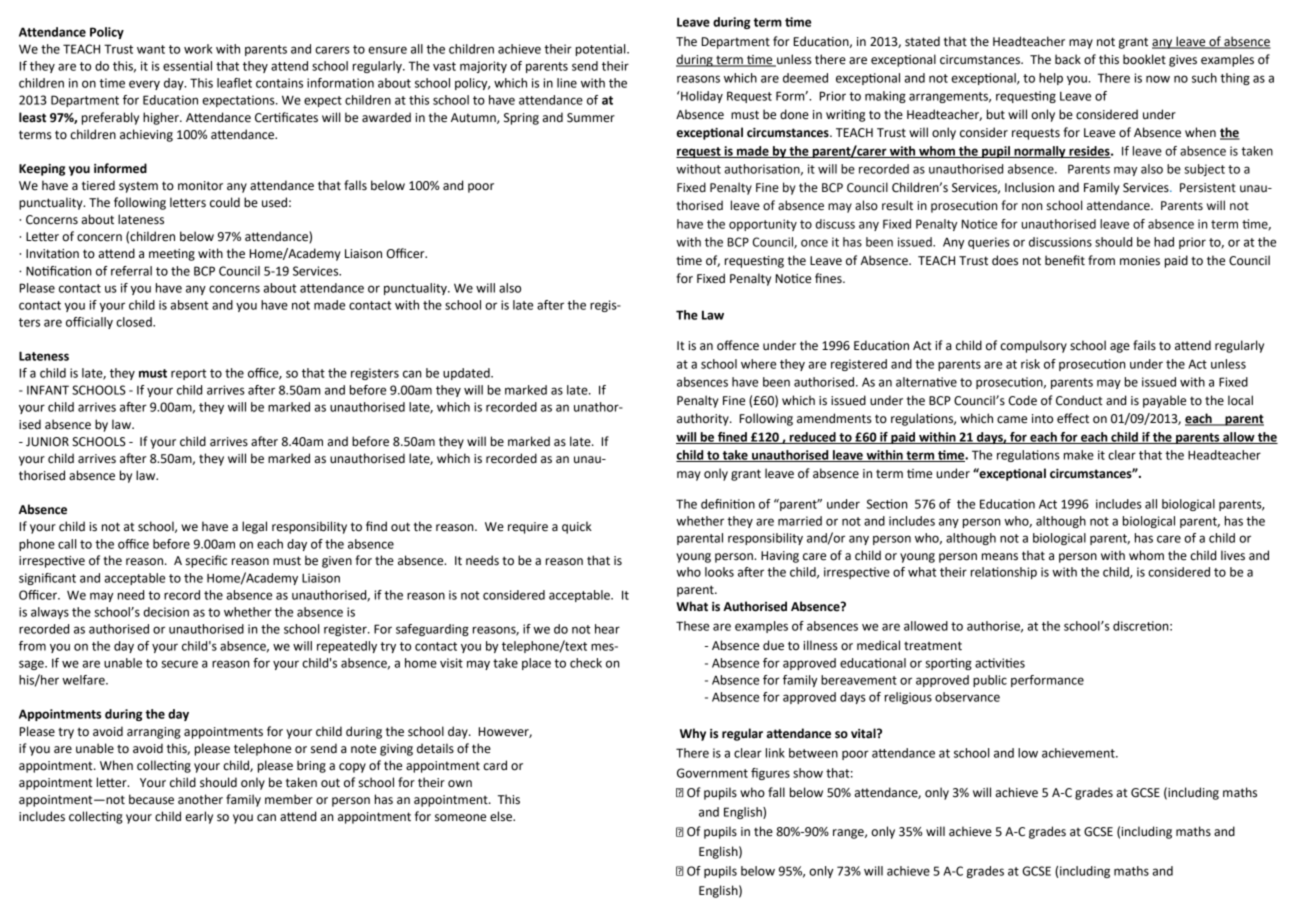 This screenshot has width=1308, height=924. Describe the element at coordinates (1032, 206) in the screenshot. I see `non` at that location.
